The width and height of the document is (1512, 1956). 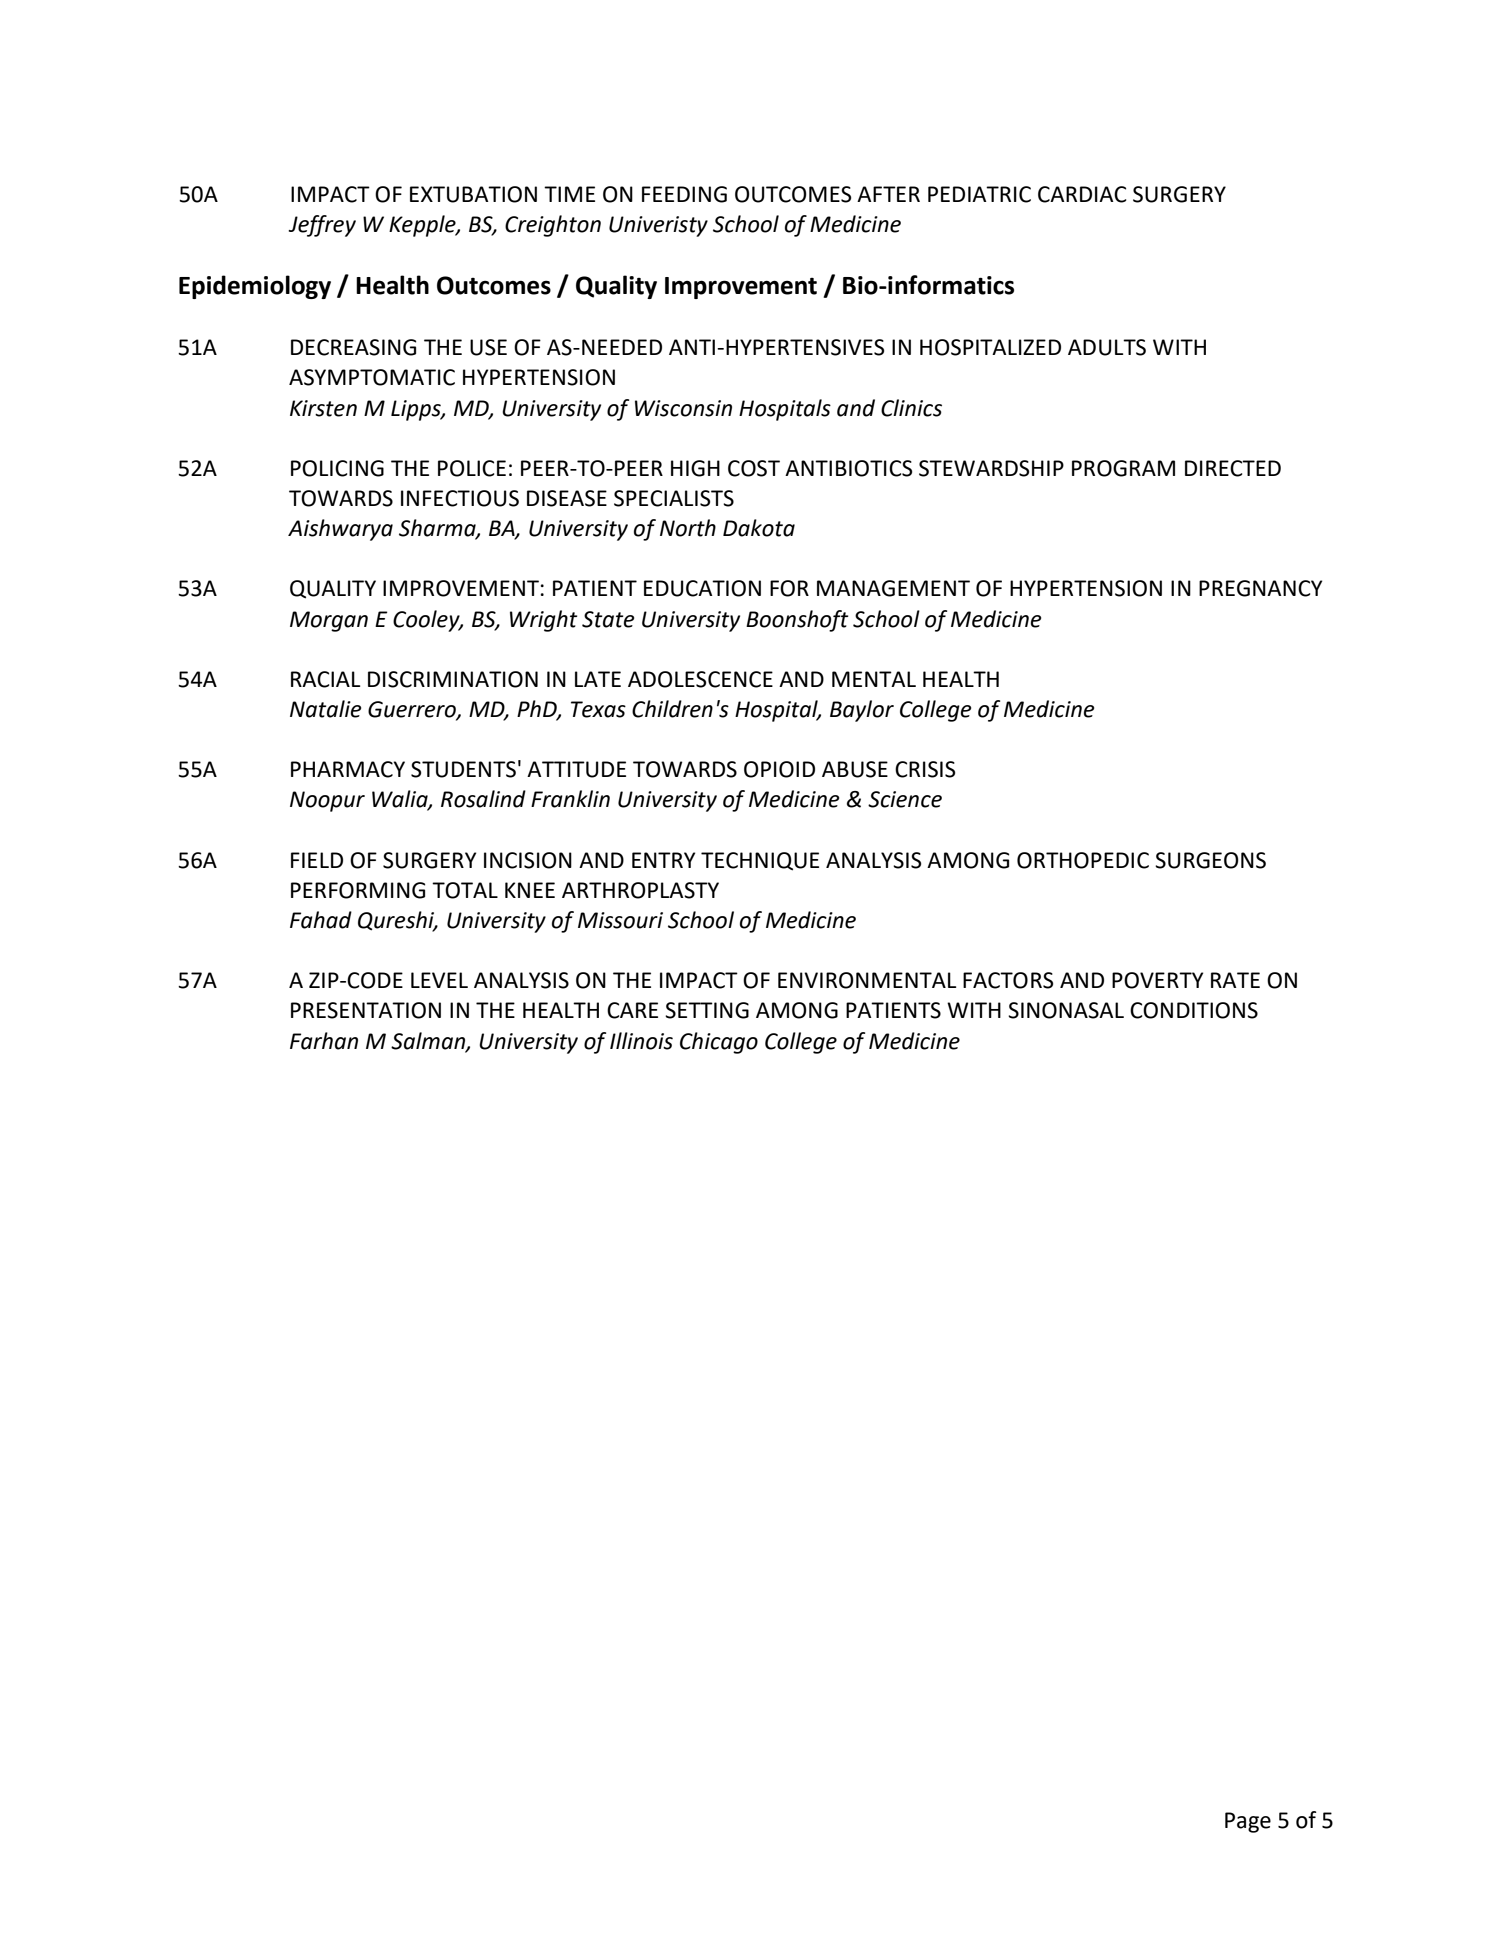 What do you see at coordinates (1248, 1822) in the document?
I see `Page` at bounding box center [1248, 1822].
